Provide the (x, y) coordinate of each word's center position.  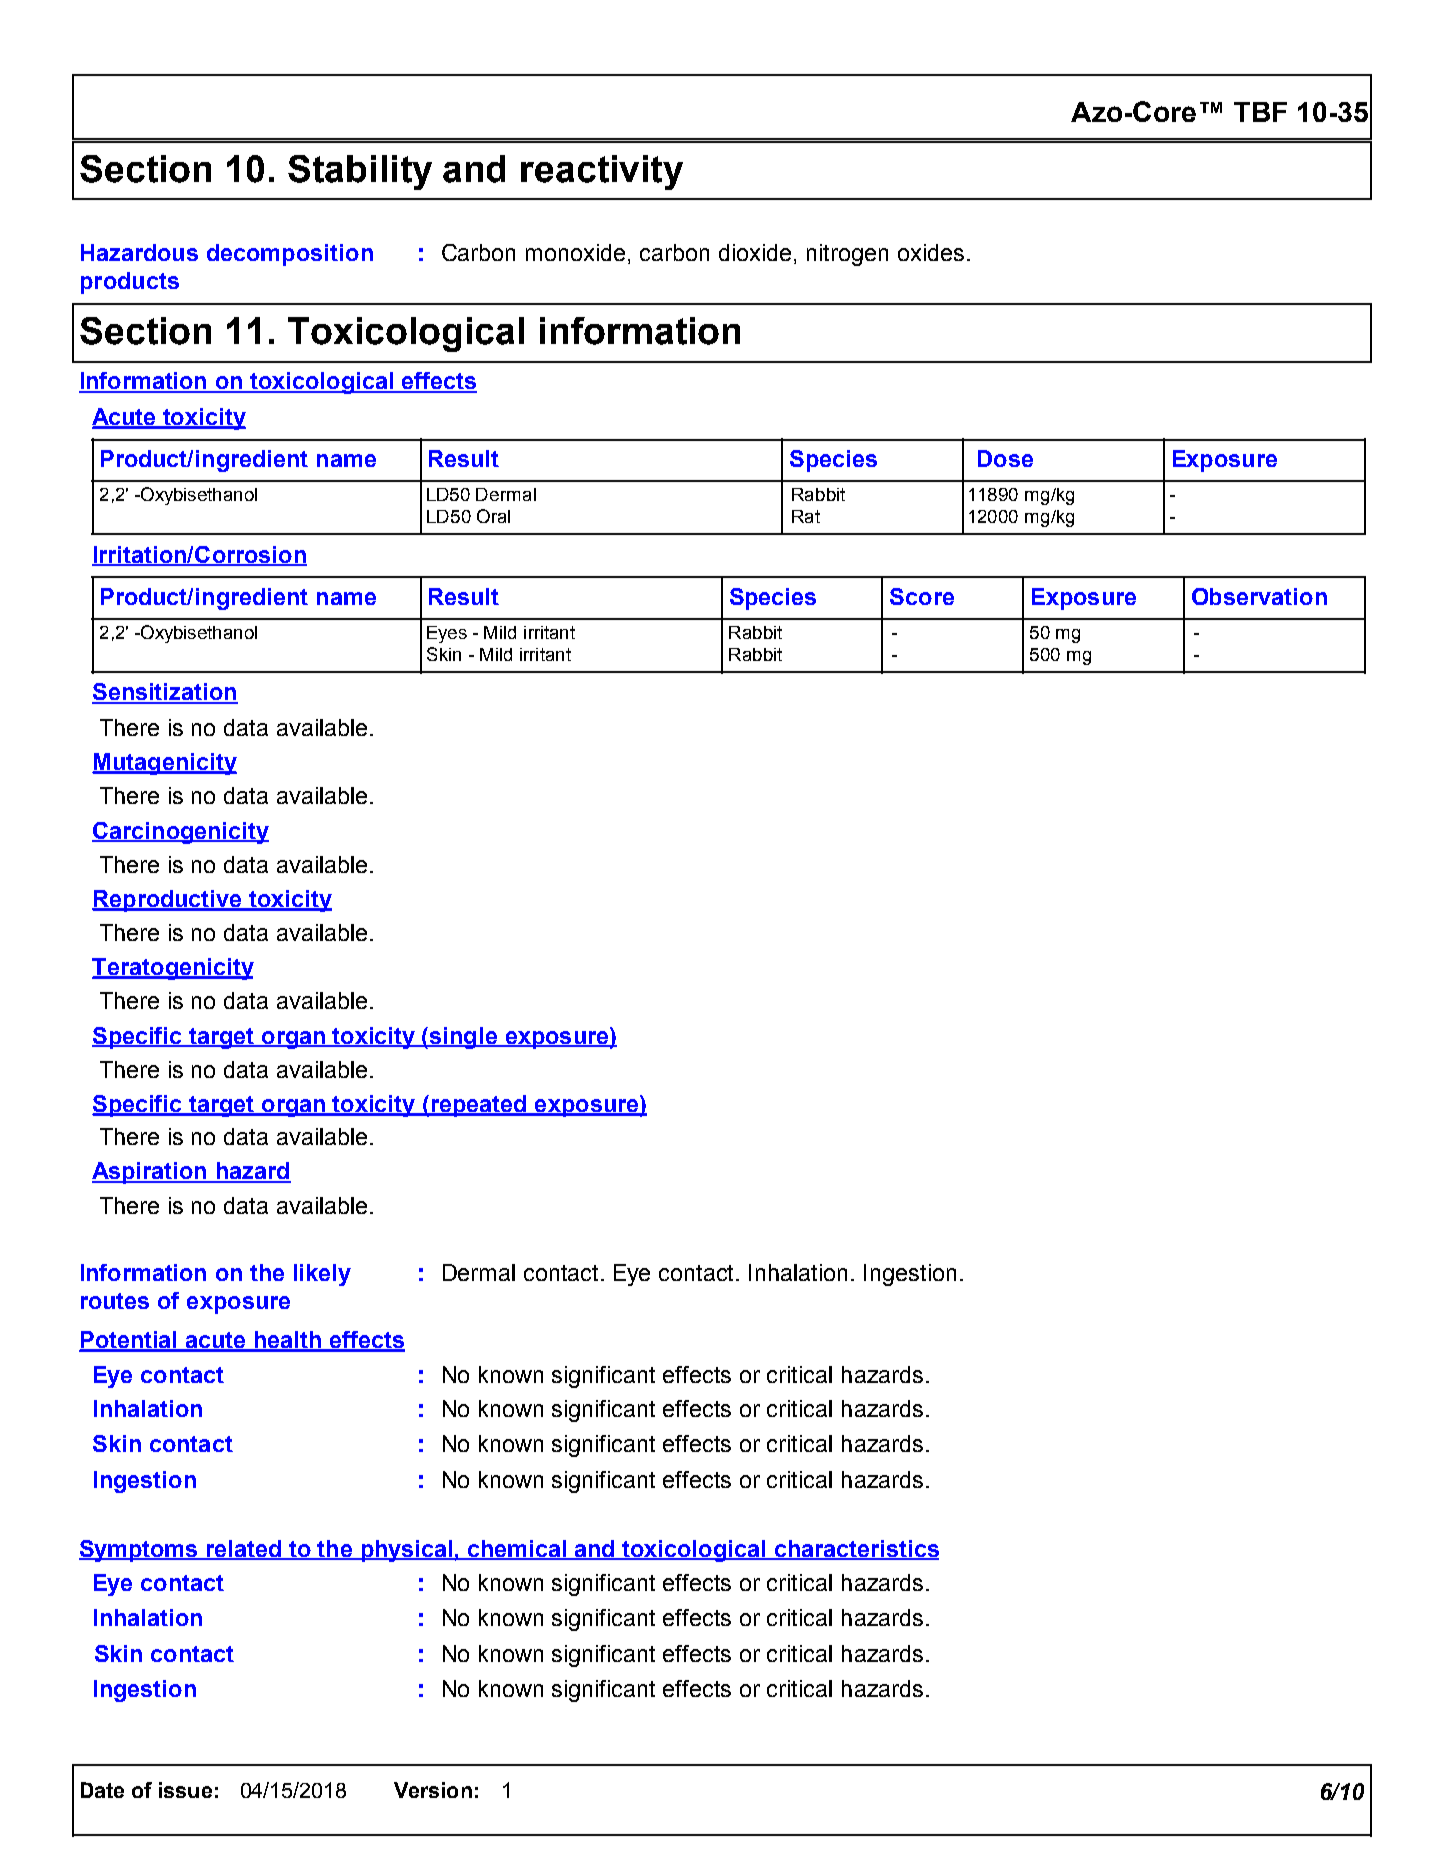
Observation (1259, 596)
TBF (1260, 112)
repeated (479, 1106)
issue (185, 1790)
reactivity (602, 172)
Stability (360, 172)
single (464, 1038)
